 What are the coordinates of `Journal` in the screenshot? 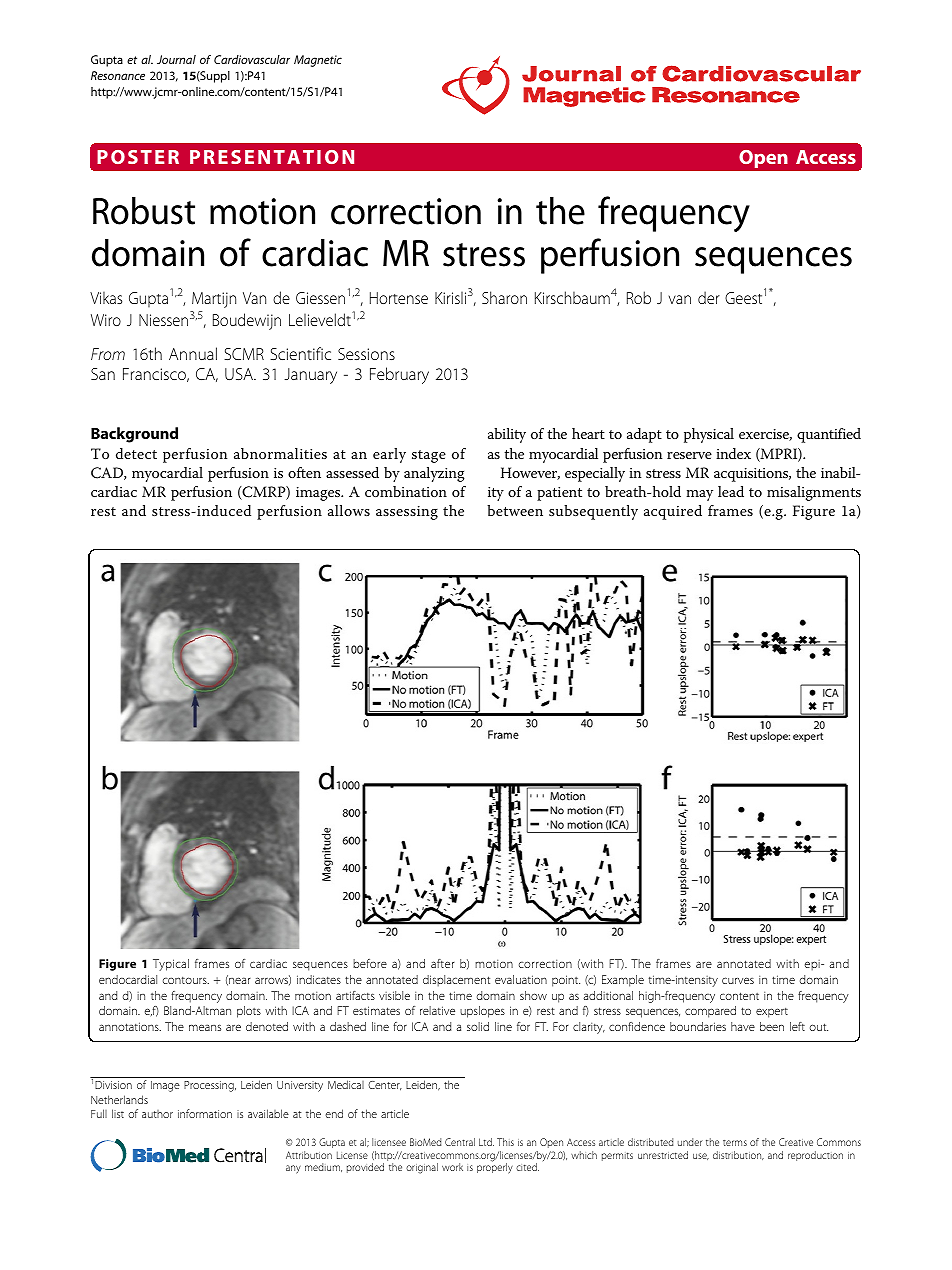 It's located at (176, 59).
